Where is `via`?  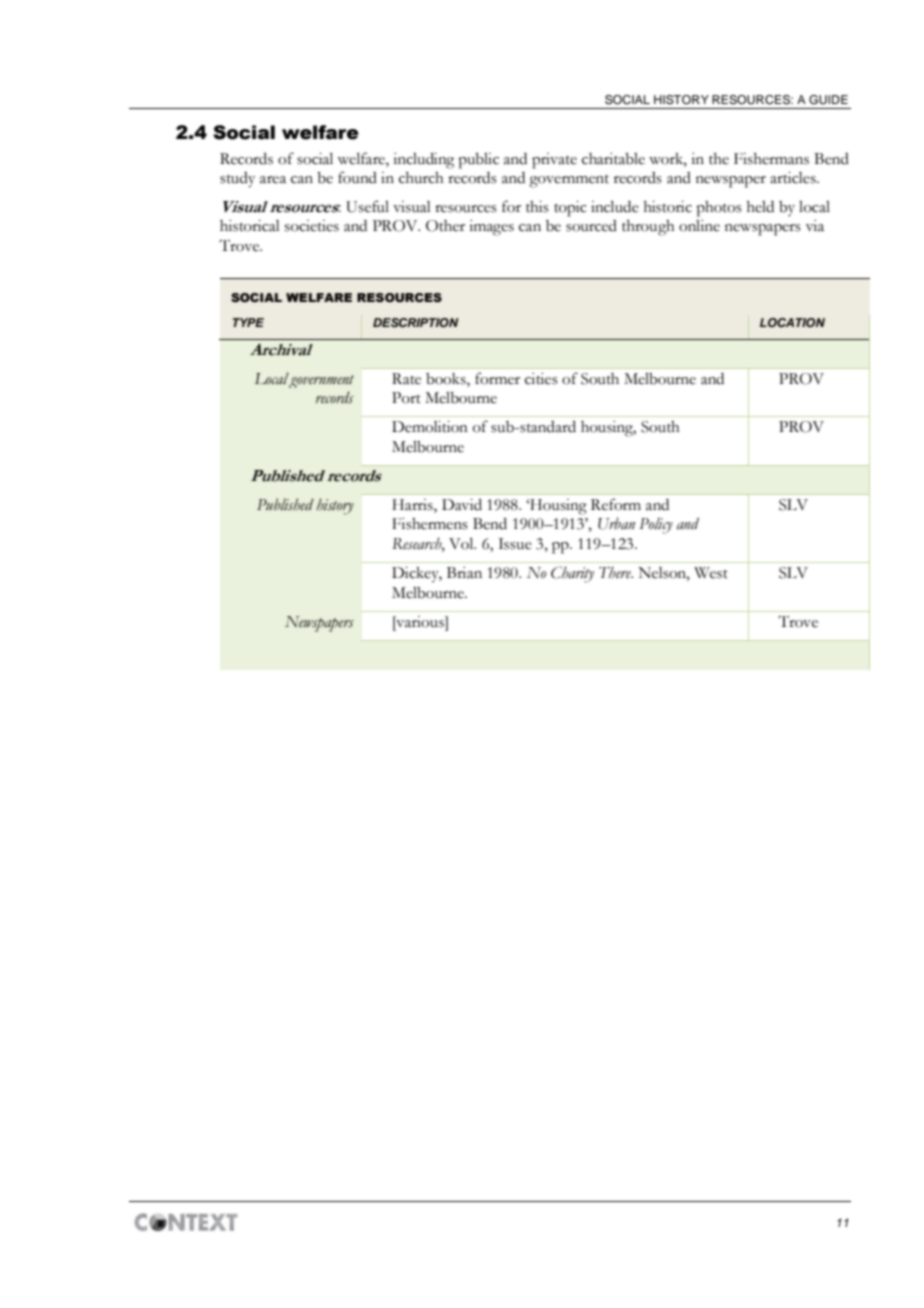 via is located at coordinates (815, 226).
